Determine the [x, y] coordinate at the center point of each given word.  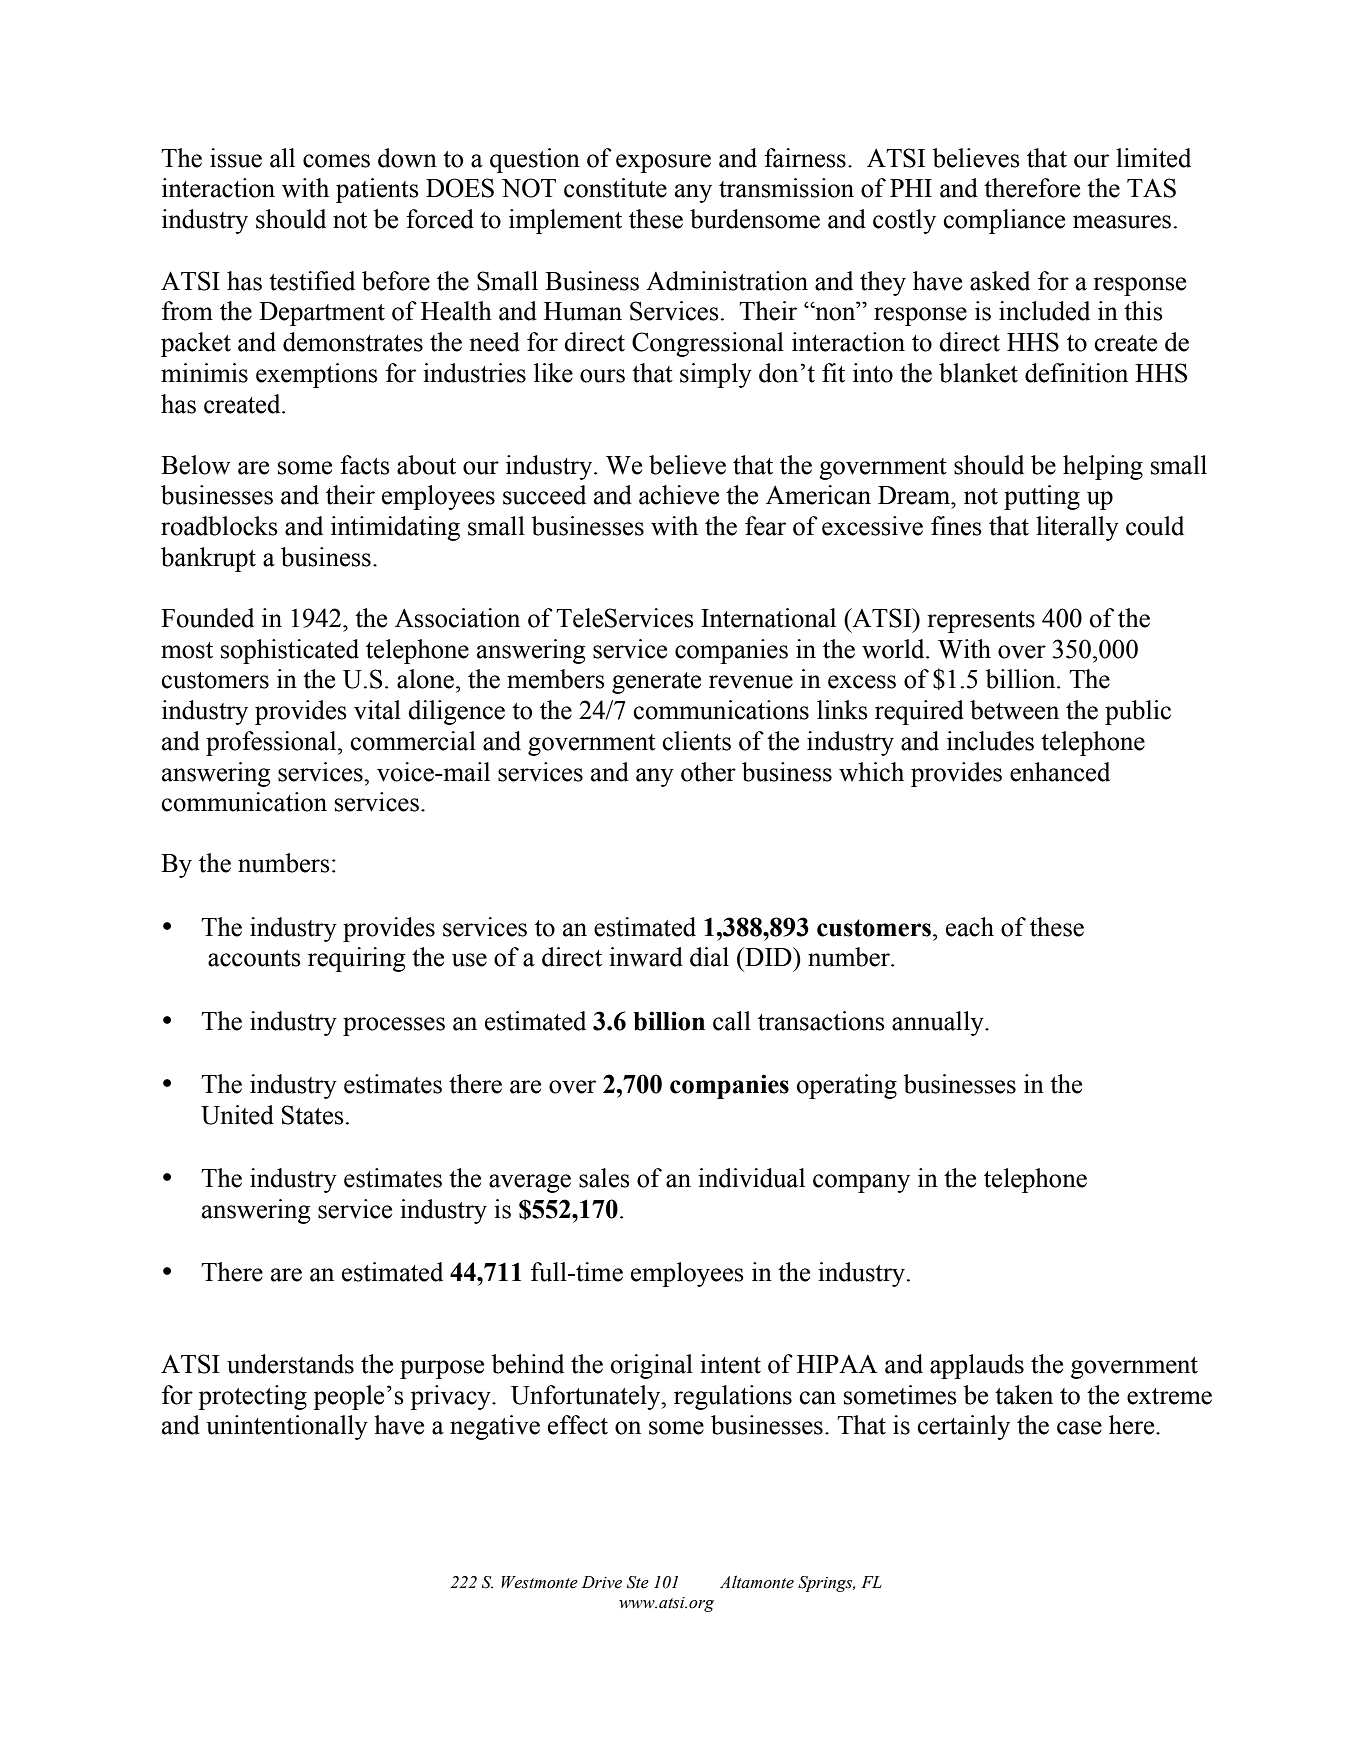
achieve [679, 495]
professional [272, 743]
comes [336, 161]
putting [1042, 497]
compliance [1004, 221]
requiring [356, 959]
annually [939, 1023]
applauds [977, 1366]
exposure [663, 163]
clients [696, 741]
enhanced [1060, 772]
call [732, 1021]
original [652, 1366]
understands [290, 1364]
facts [365, 465]
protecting [252, 1397]
